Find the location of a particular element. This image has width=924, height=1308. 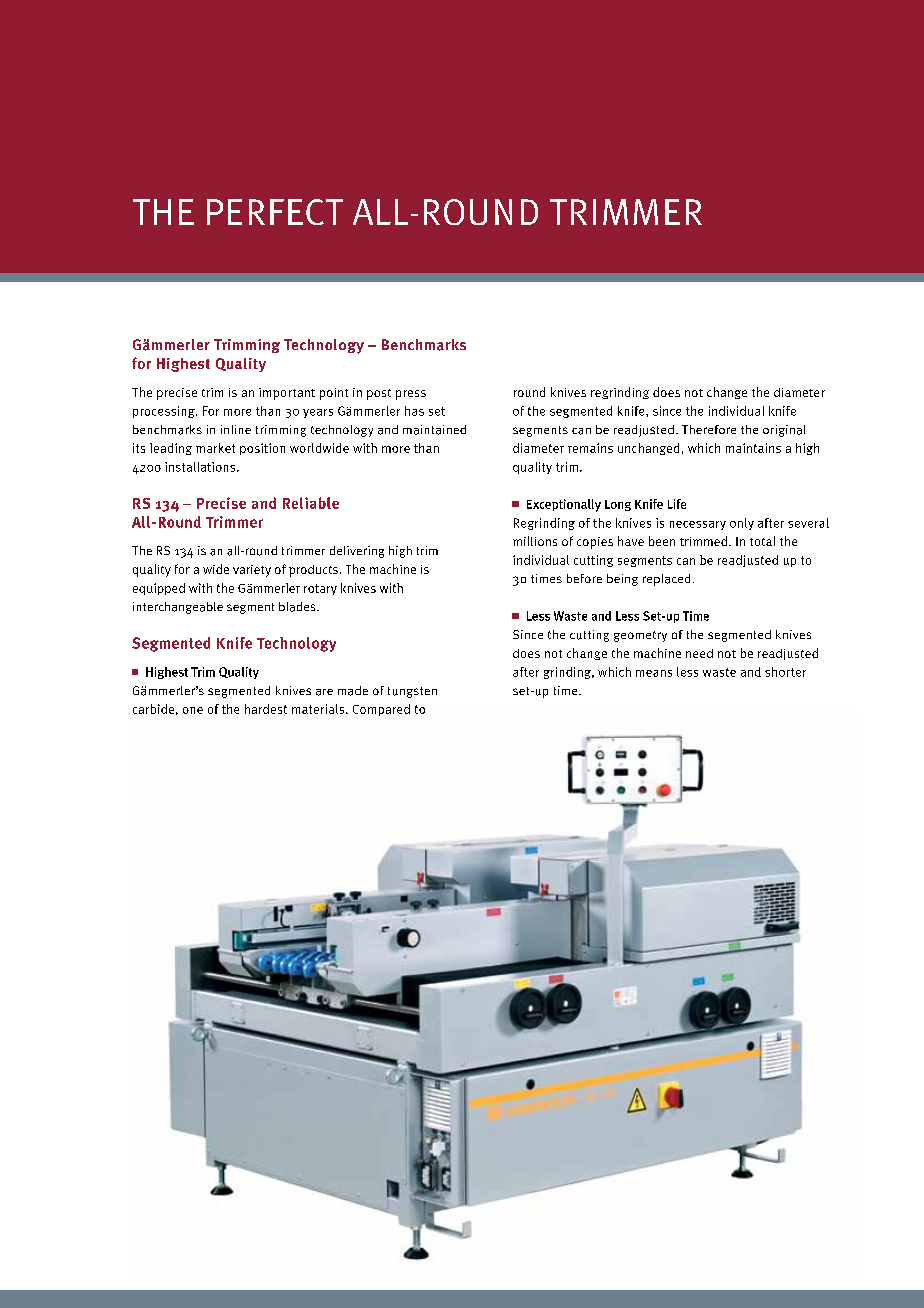

one is located at coordinates (193, 710).
